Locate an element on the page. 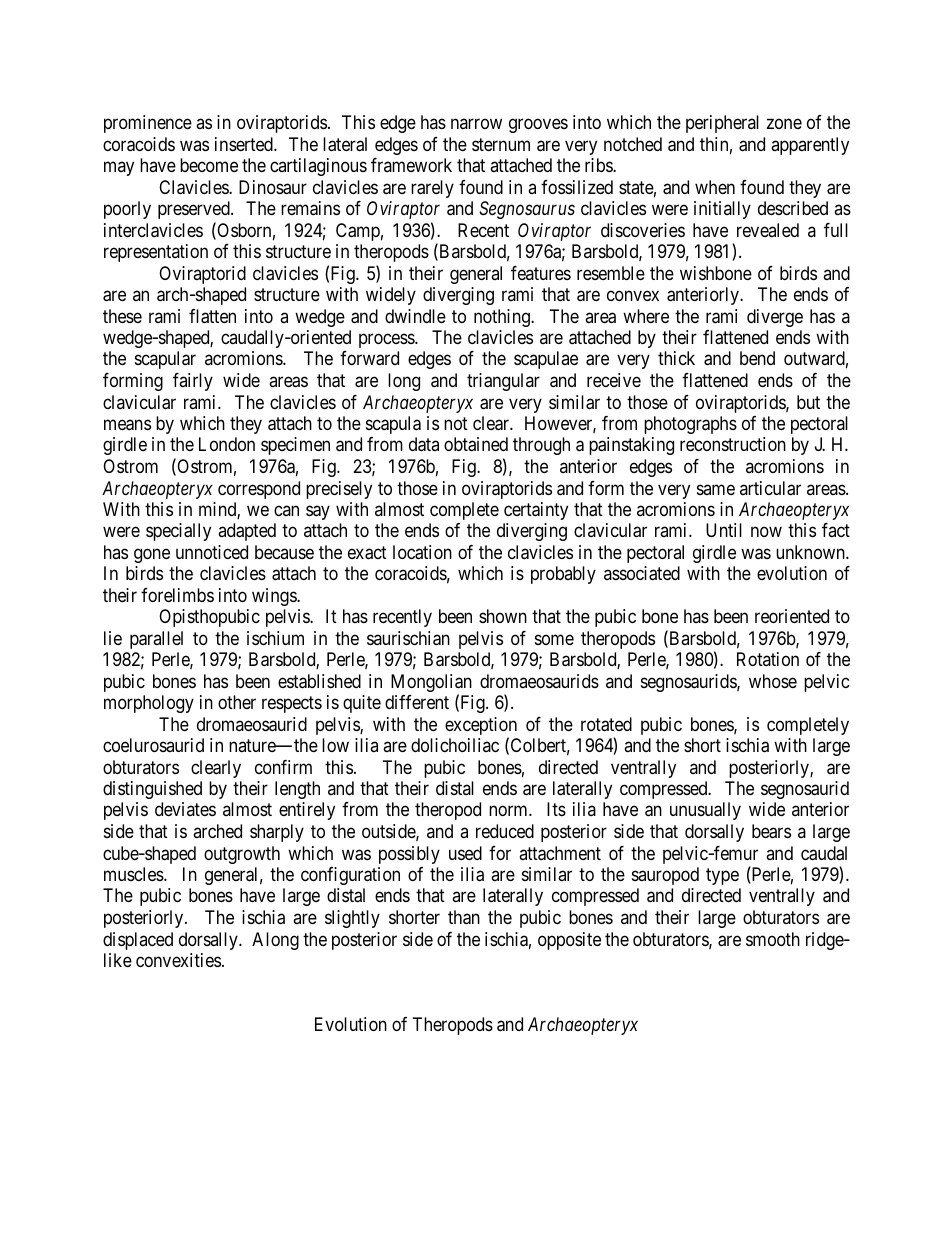  sternum is located at coordinates (501, 144).
